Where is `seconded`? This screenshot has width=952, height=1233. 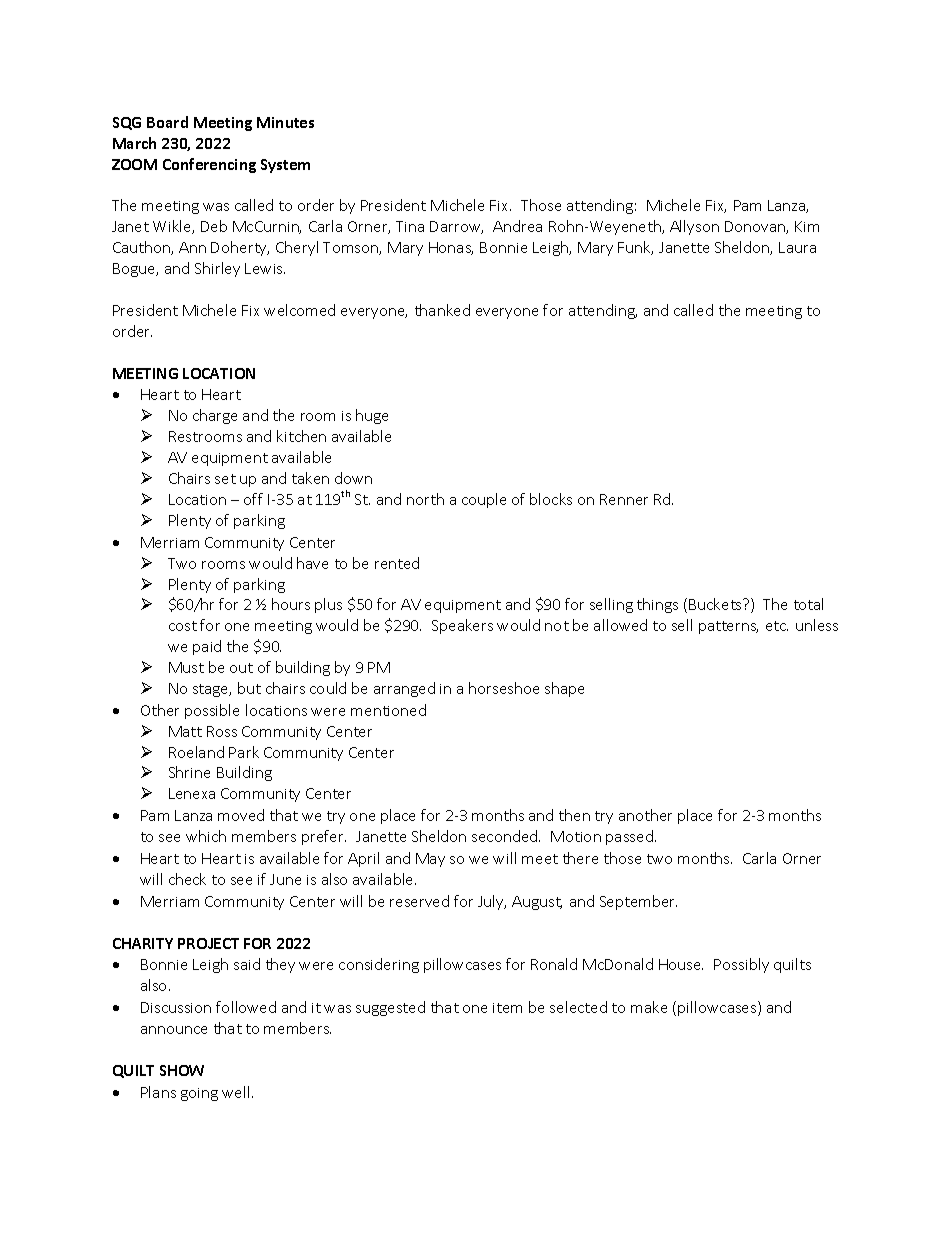
seconded is located at coordinates (506, 836).
